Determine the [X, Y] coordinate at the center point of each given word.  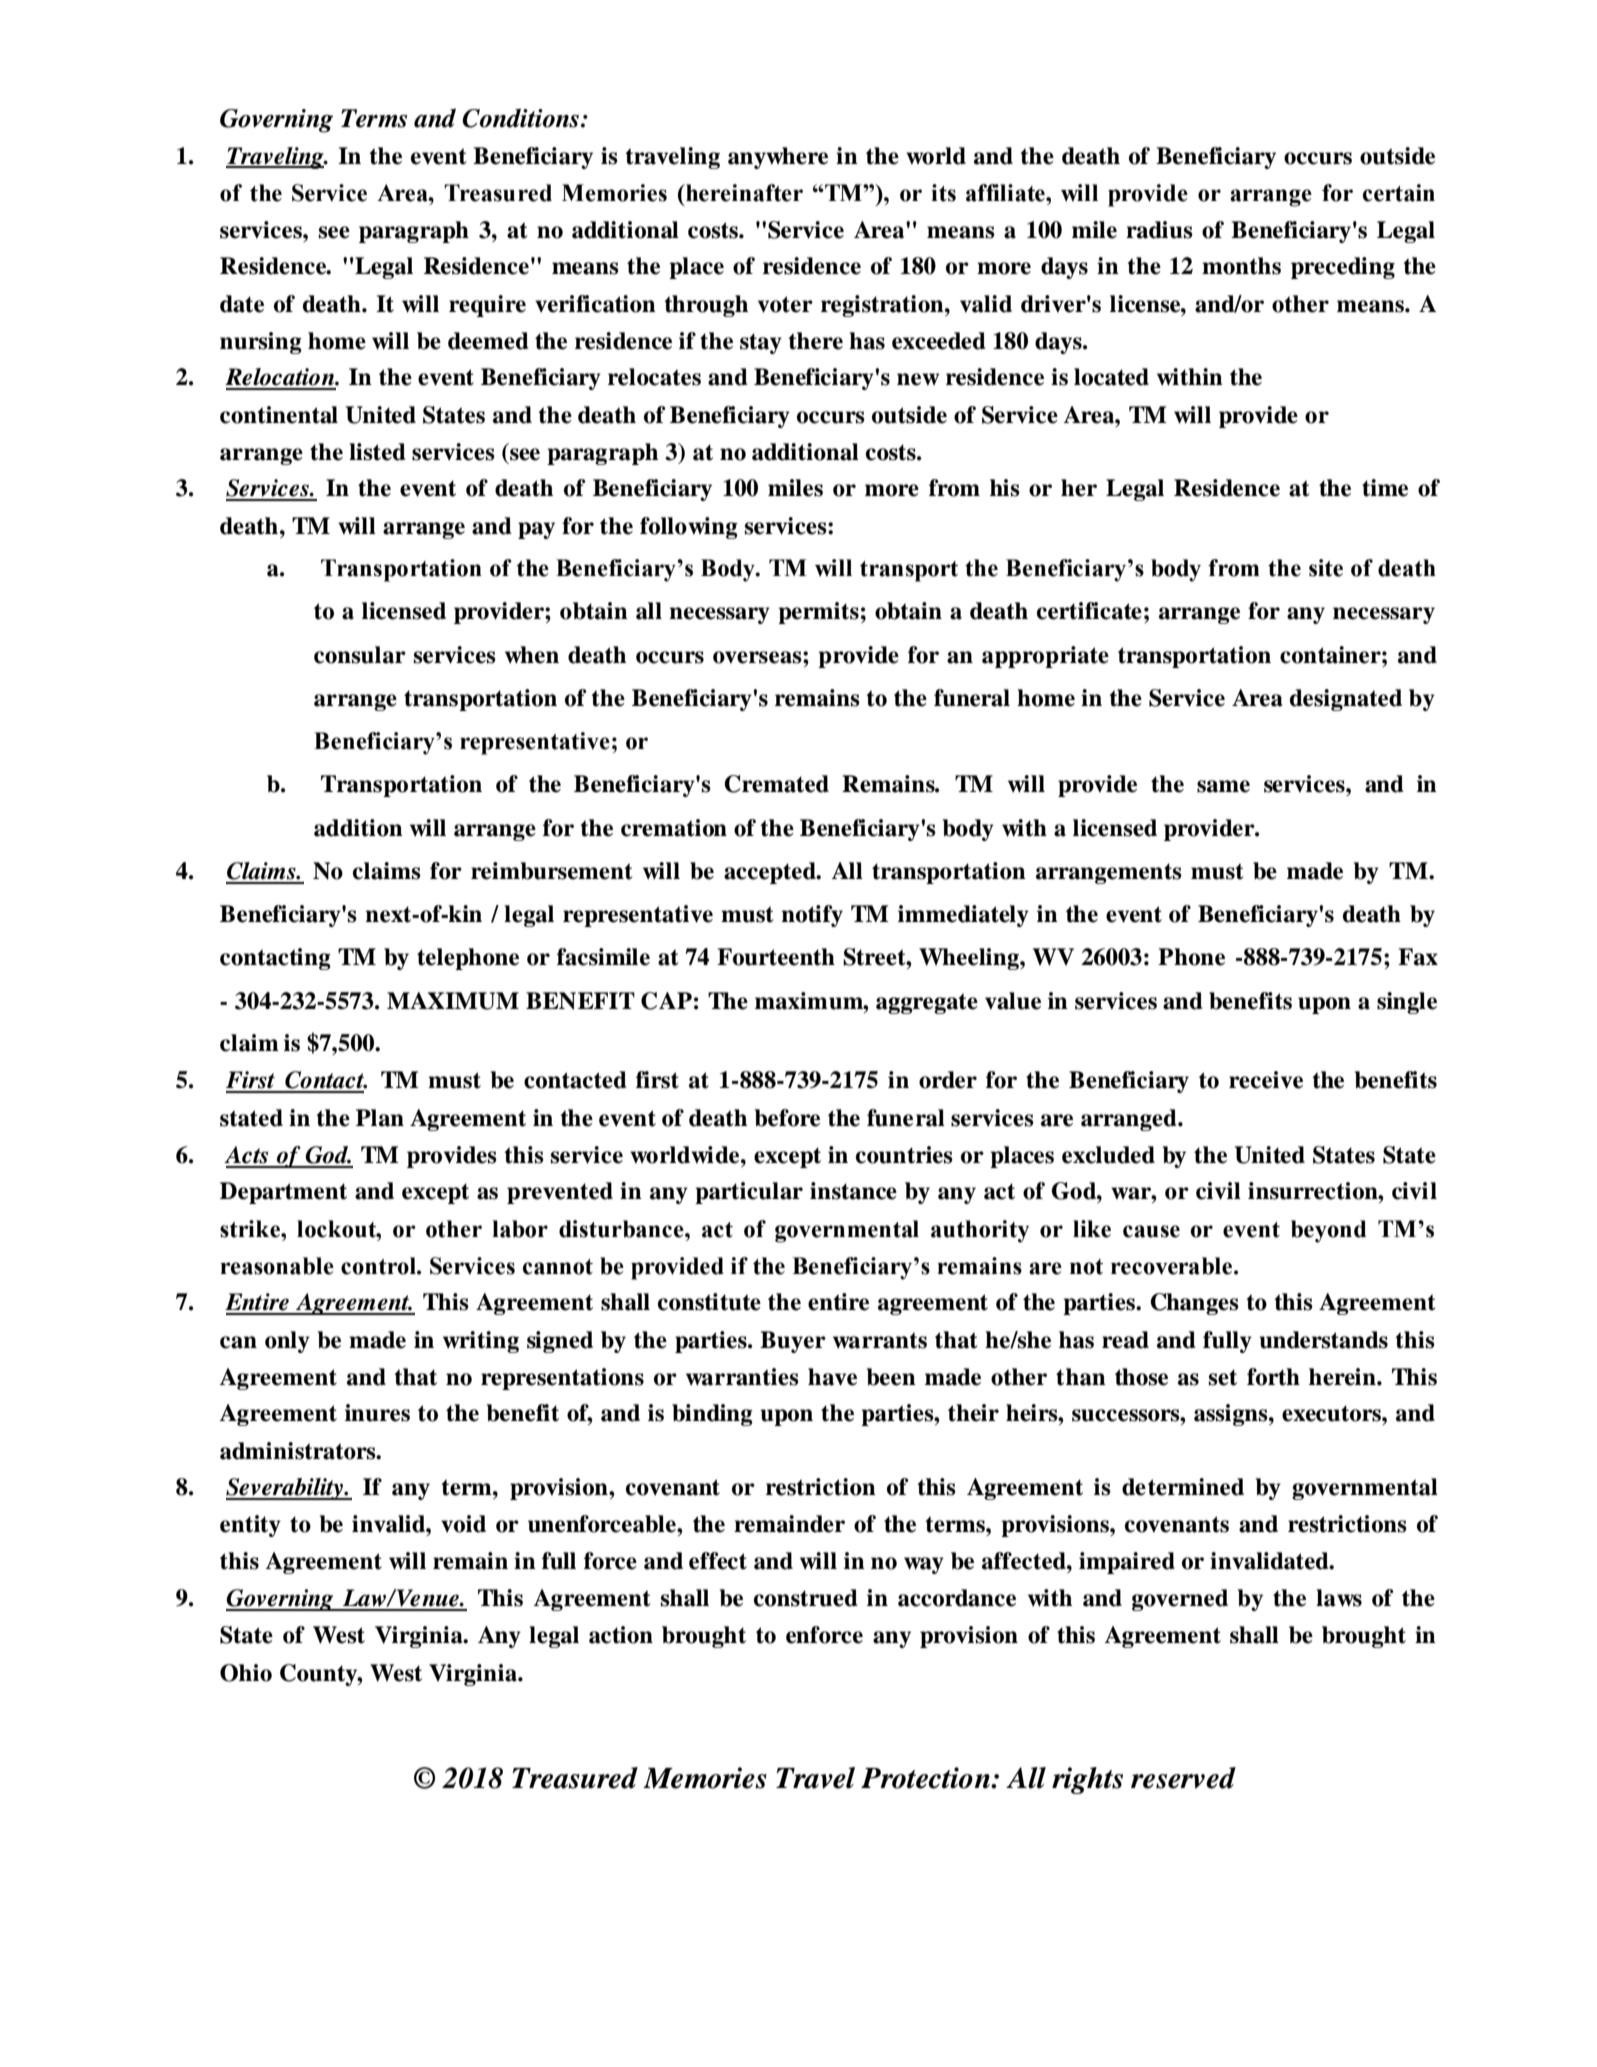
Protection [926, 1778]
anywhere [778, 158]
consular [360, 655]
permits [818, 613]
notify [812, 916]
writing [481, 1342]
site [1326, 568]
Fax [1418, 957]
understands [1323, 1340]
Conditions [520, 118]
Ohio [246, 1673]
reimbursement [552, 871]
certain [1399, 193]
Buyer [793, 1342]
